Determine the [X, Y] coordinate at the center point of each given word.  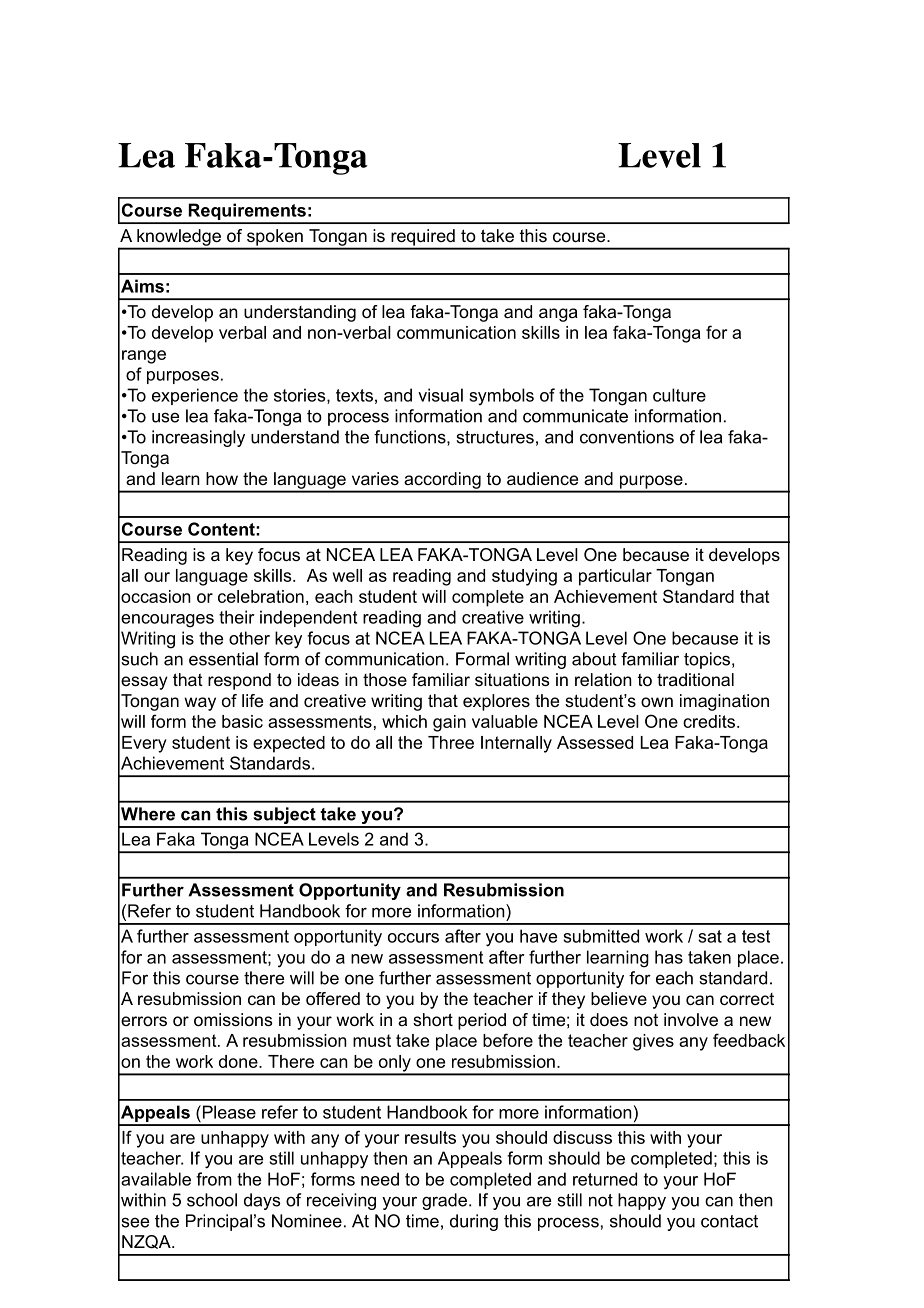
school [212, 1200]
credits [709, 721]
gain [449, 723]
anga [558, 315]
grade [444, 1201]
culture [679, 395]
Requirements [247, 213]
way [200, 704]
